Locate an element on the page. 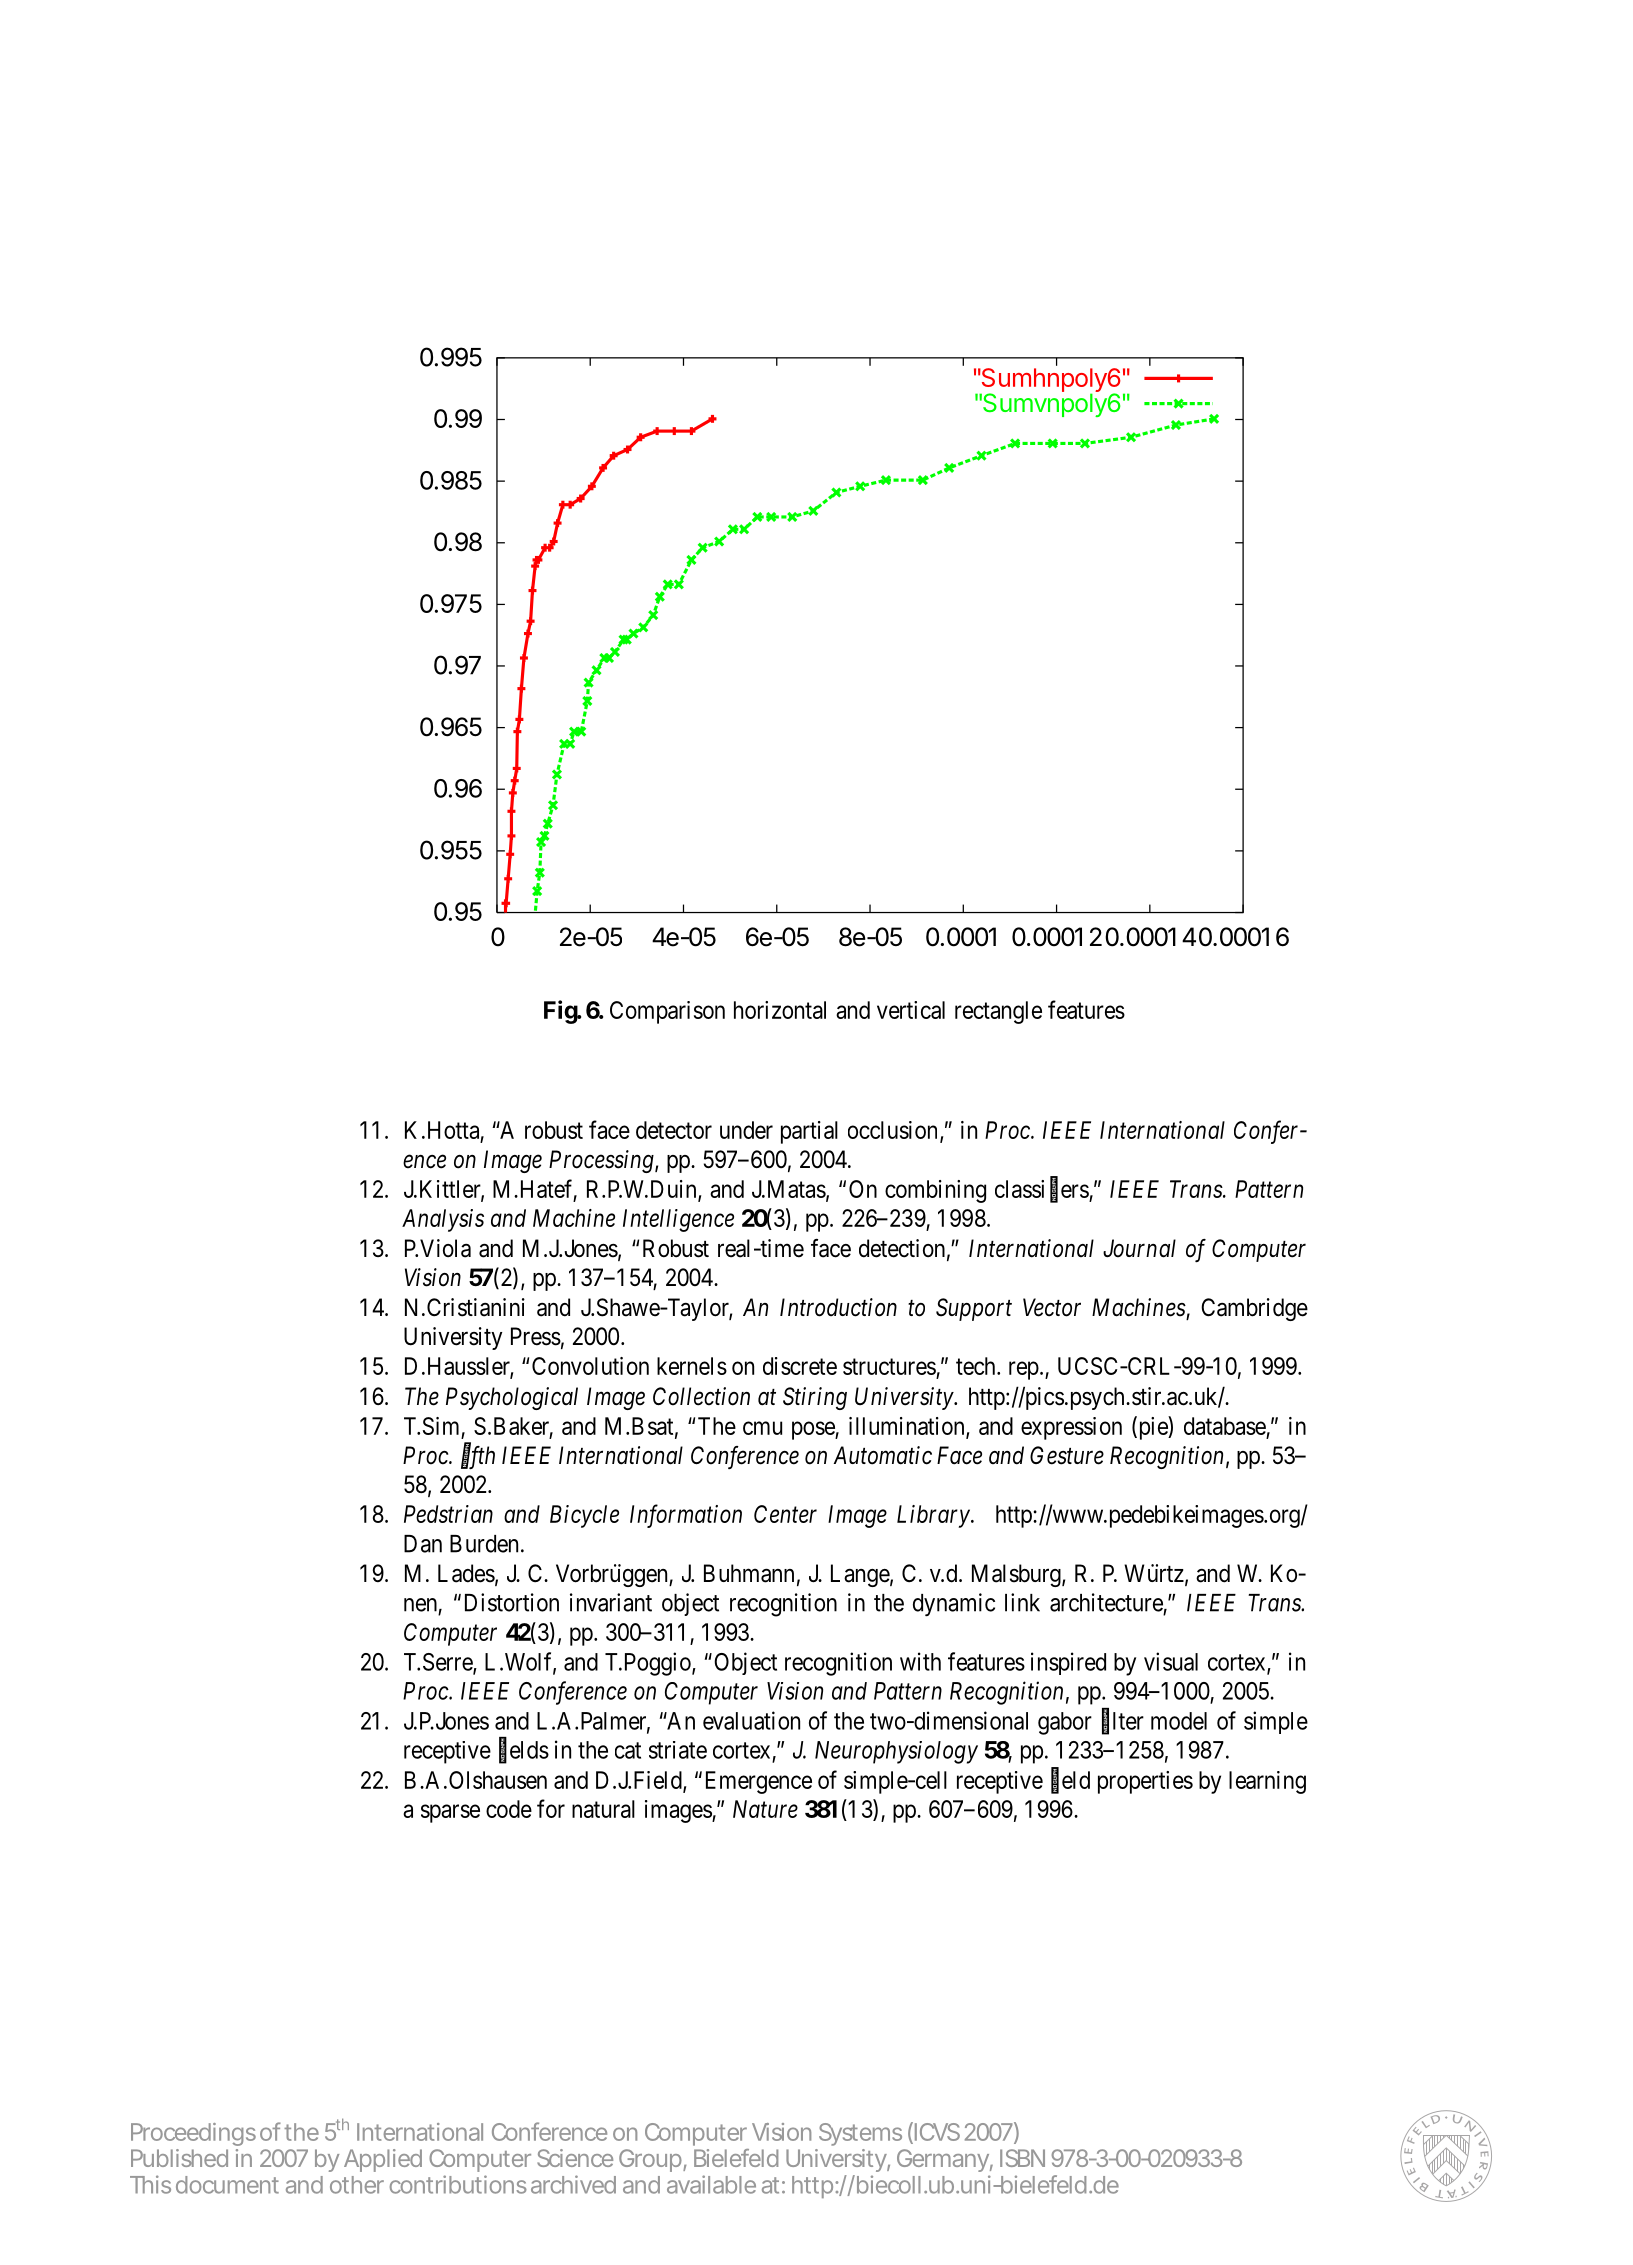  invariant is located at coordinates (611, 1602).
